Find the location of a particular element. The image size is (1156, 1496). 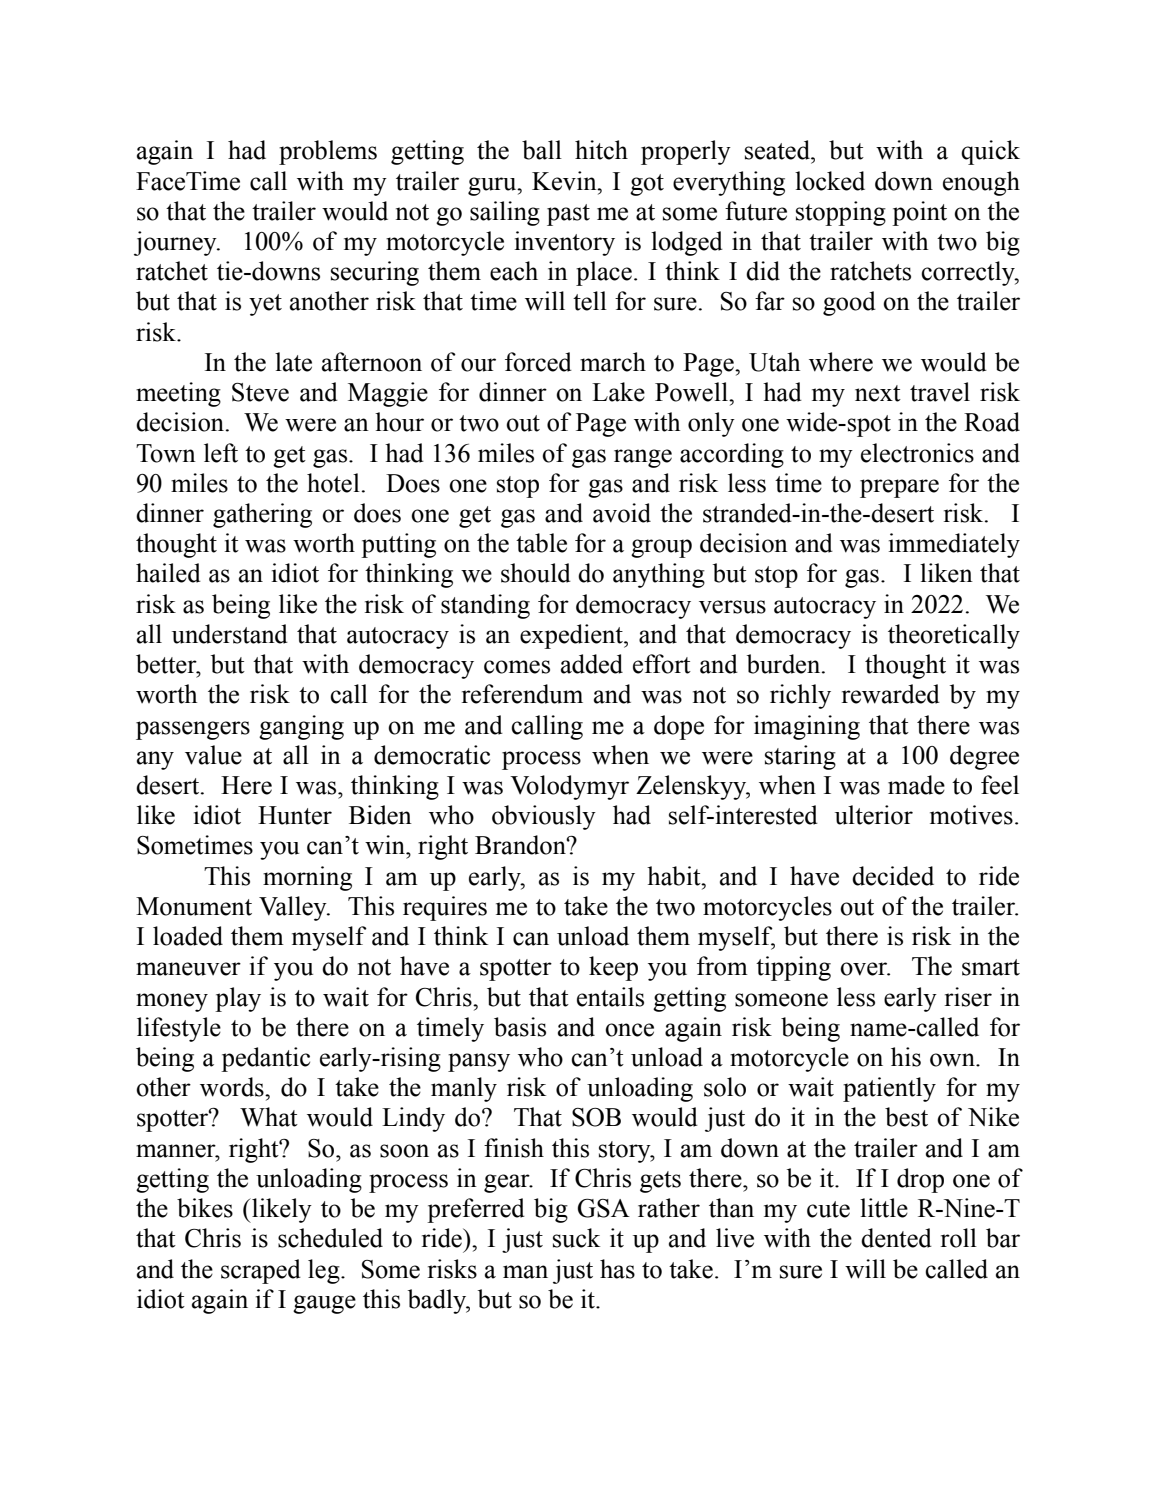

Kevin is located at coordinates (565, 181).
